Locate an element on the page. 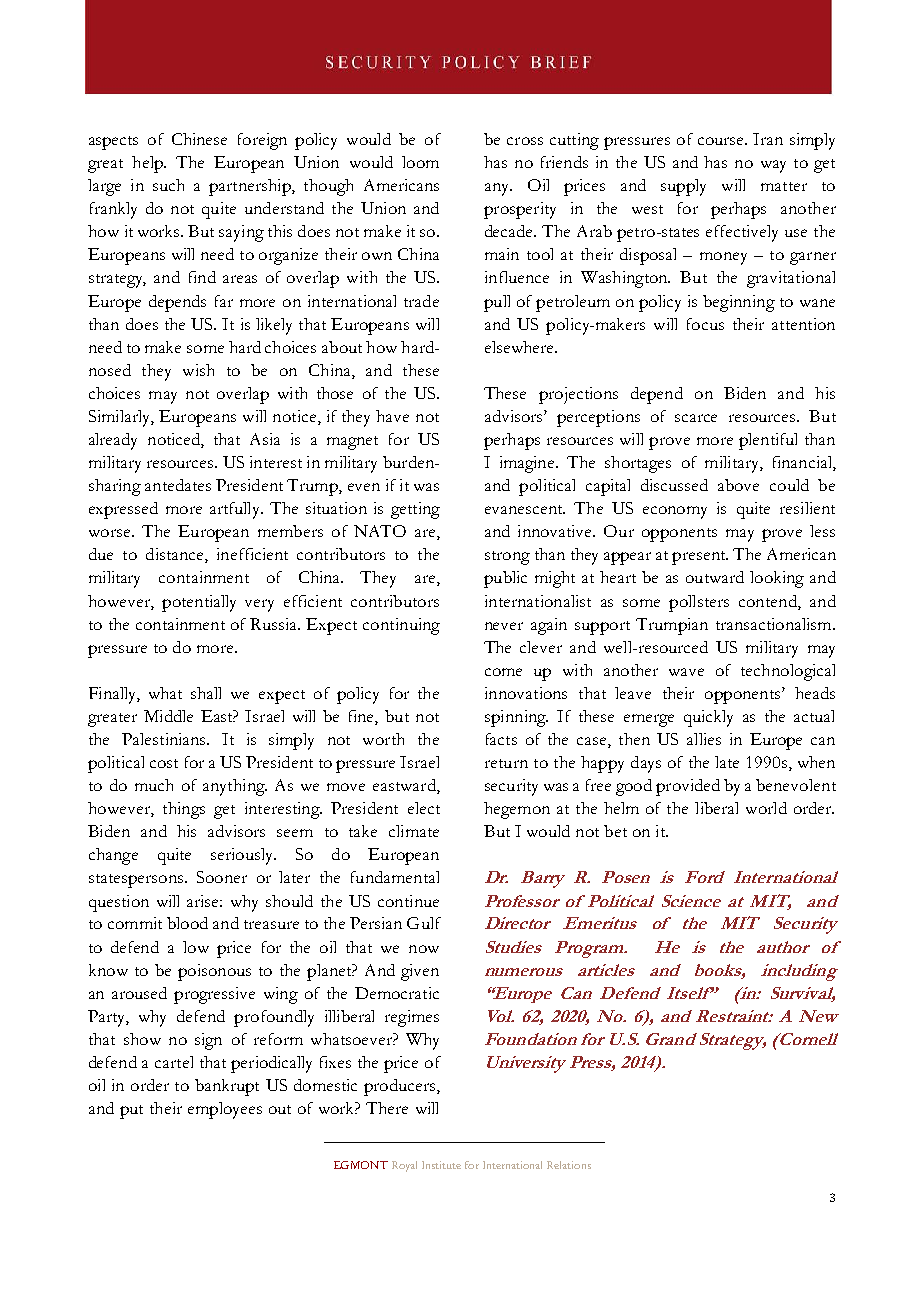 The image size is (924, 1308). wish is located at coordinates (198, 370).
